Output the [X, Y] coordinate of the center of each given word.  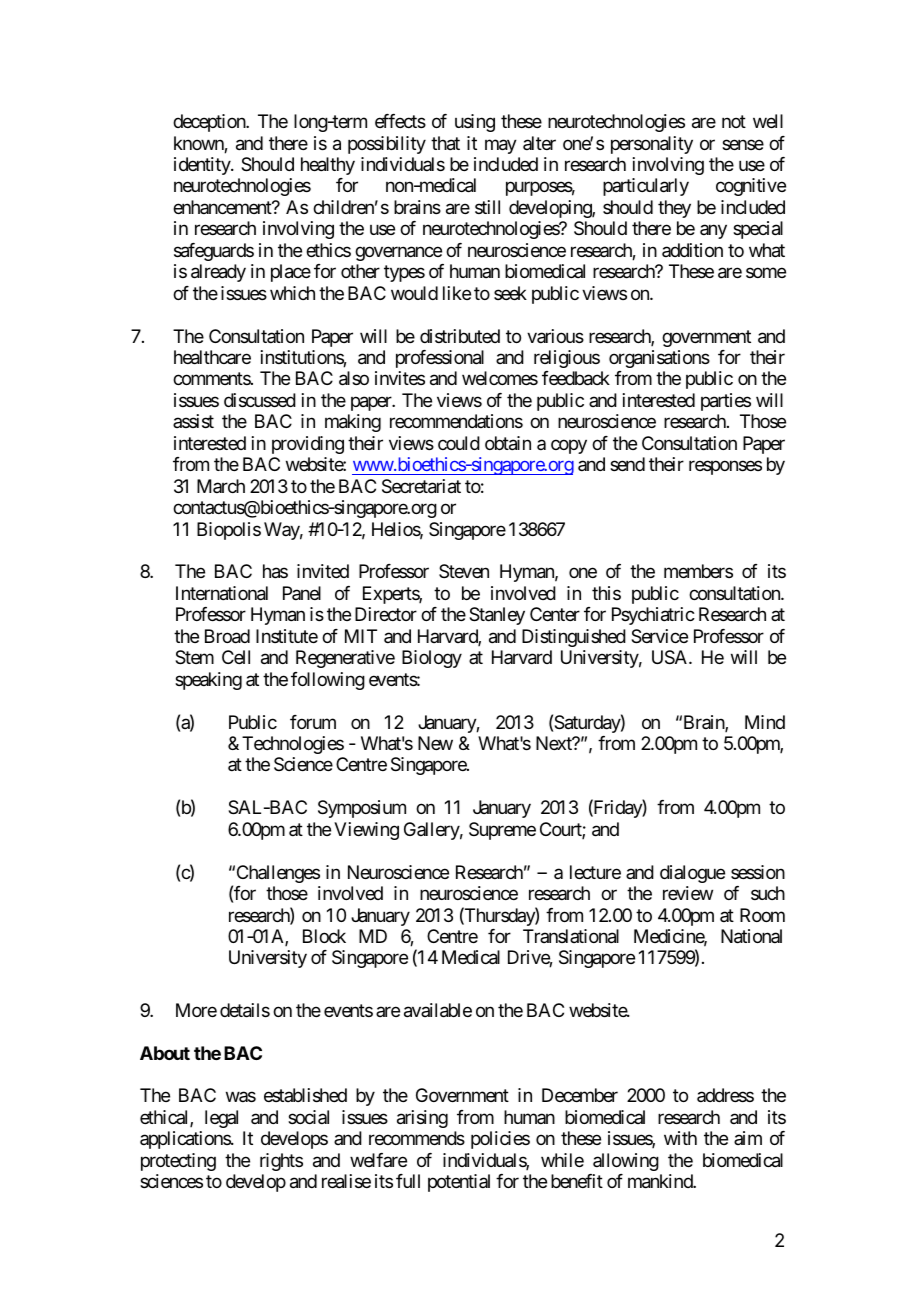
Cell [236, 657]
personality [652, 145]
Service [659, 636]
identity [203, 166]
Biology [432, 659]
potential [459, 1183]
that [445, 143]
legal [221, 1119]
